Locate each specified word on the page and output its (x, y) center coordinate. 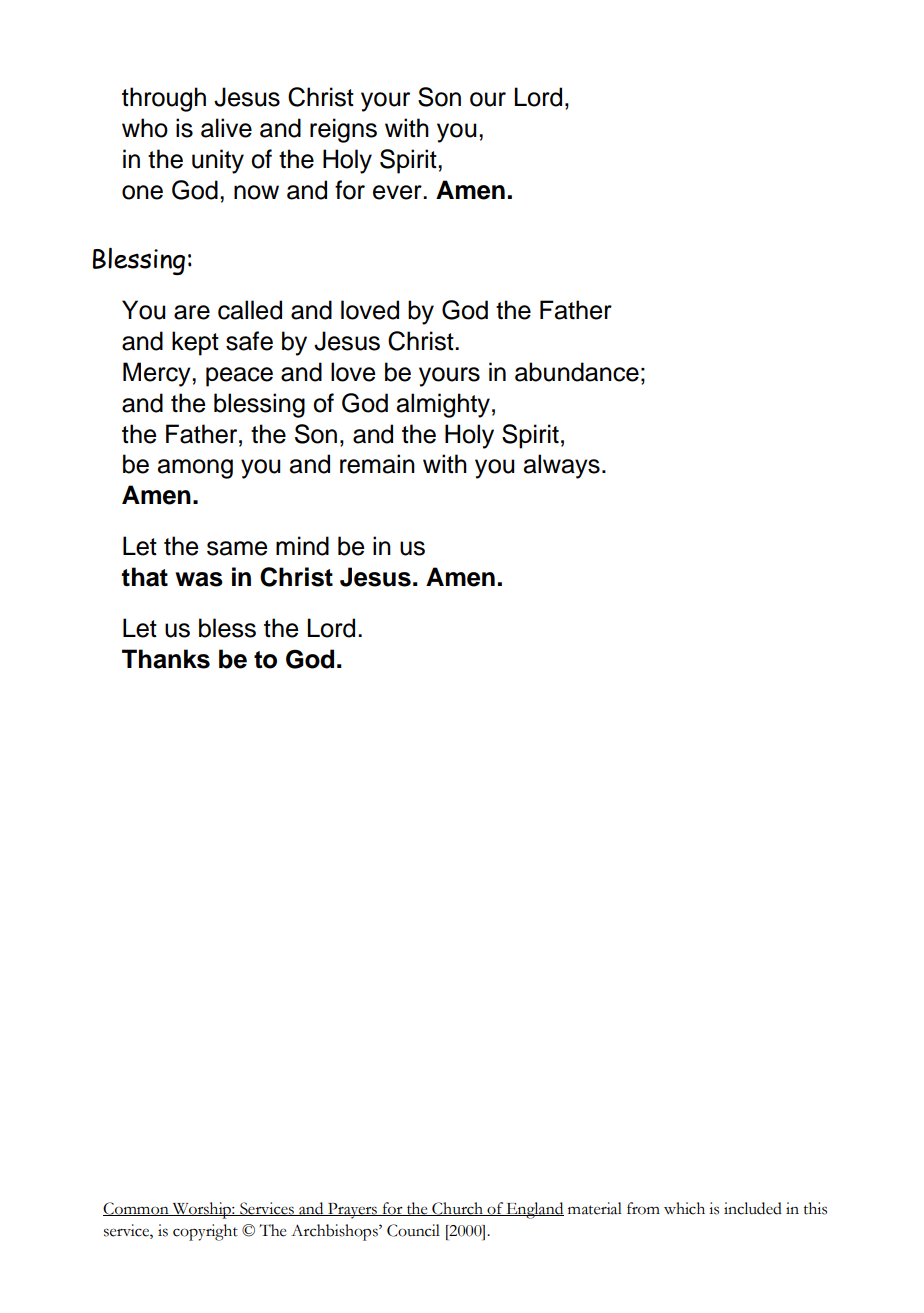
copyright (205, 1232)
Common (137, 1209)
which (684, 1208)
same (237, 548)
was (199, 579)
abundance (577, 372)
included (753, 1208)
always (562, 466)
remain (377, 464)
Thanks (166, 659)
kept (195, 343)
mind (302, 546)
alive (226, 128)
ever (398, 192)
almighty (443, 405)
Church (458, 1209)
